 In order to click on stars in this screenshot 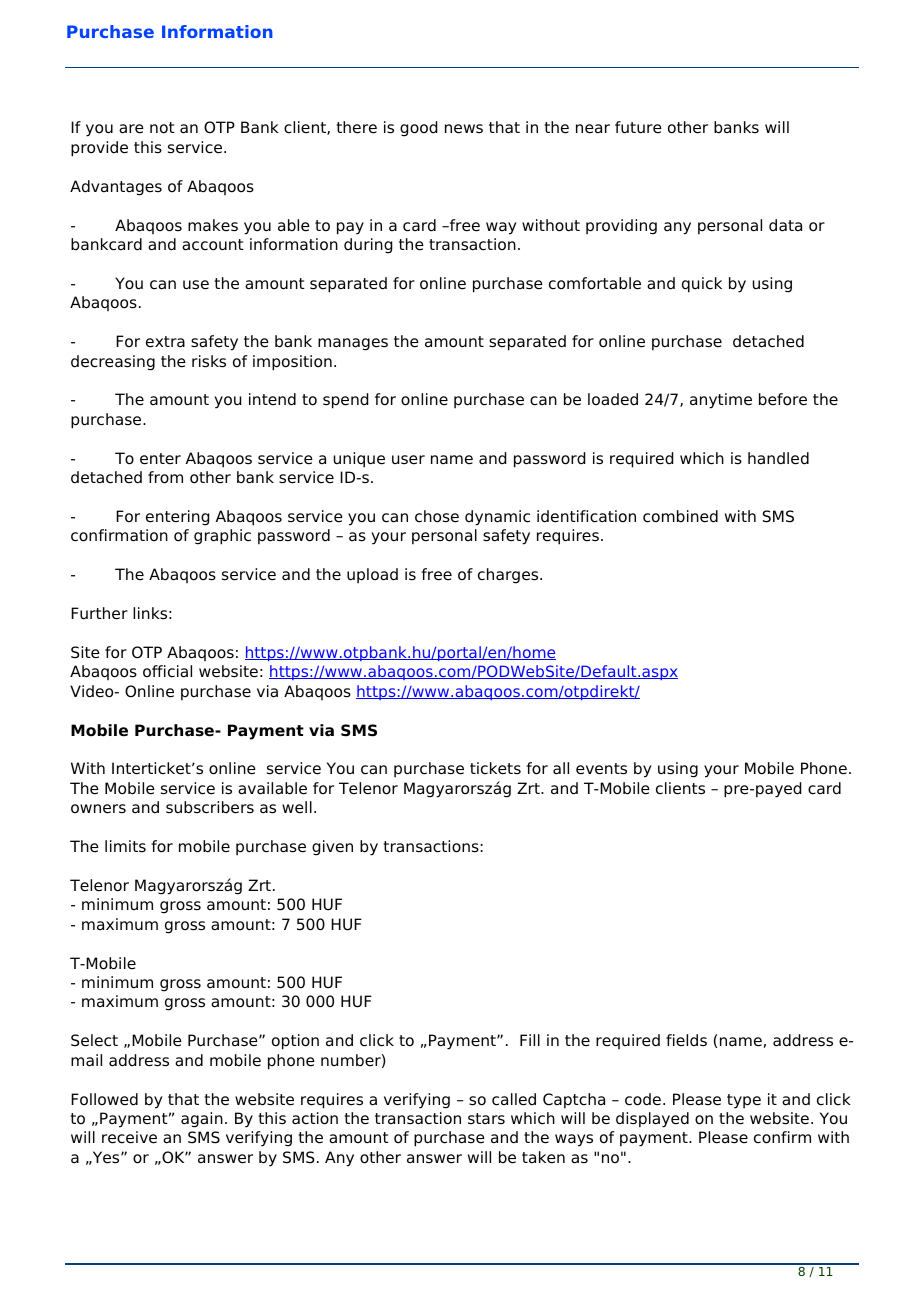, I will do `click(486, 1118)`.
